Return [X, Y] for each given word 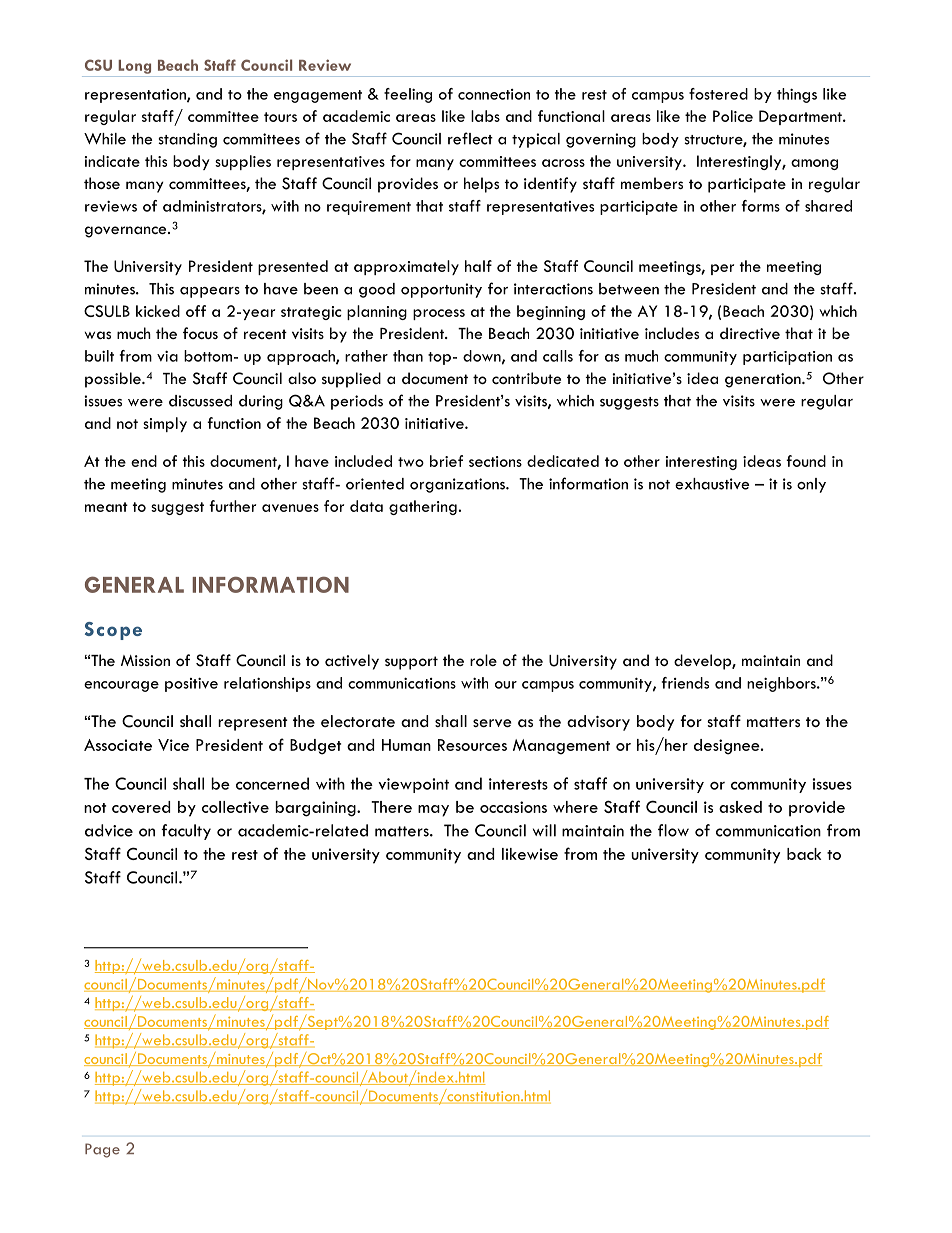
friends [685, 683]
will [544, 830]
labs [485, 116]
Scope [113, 631]
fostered [718, 94]
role [483, 660]
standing [187, 140]
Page [102, 1150]
